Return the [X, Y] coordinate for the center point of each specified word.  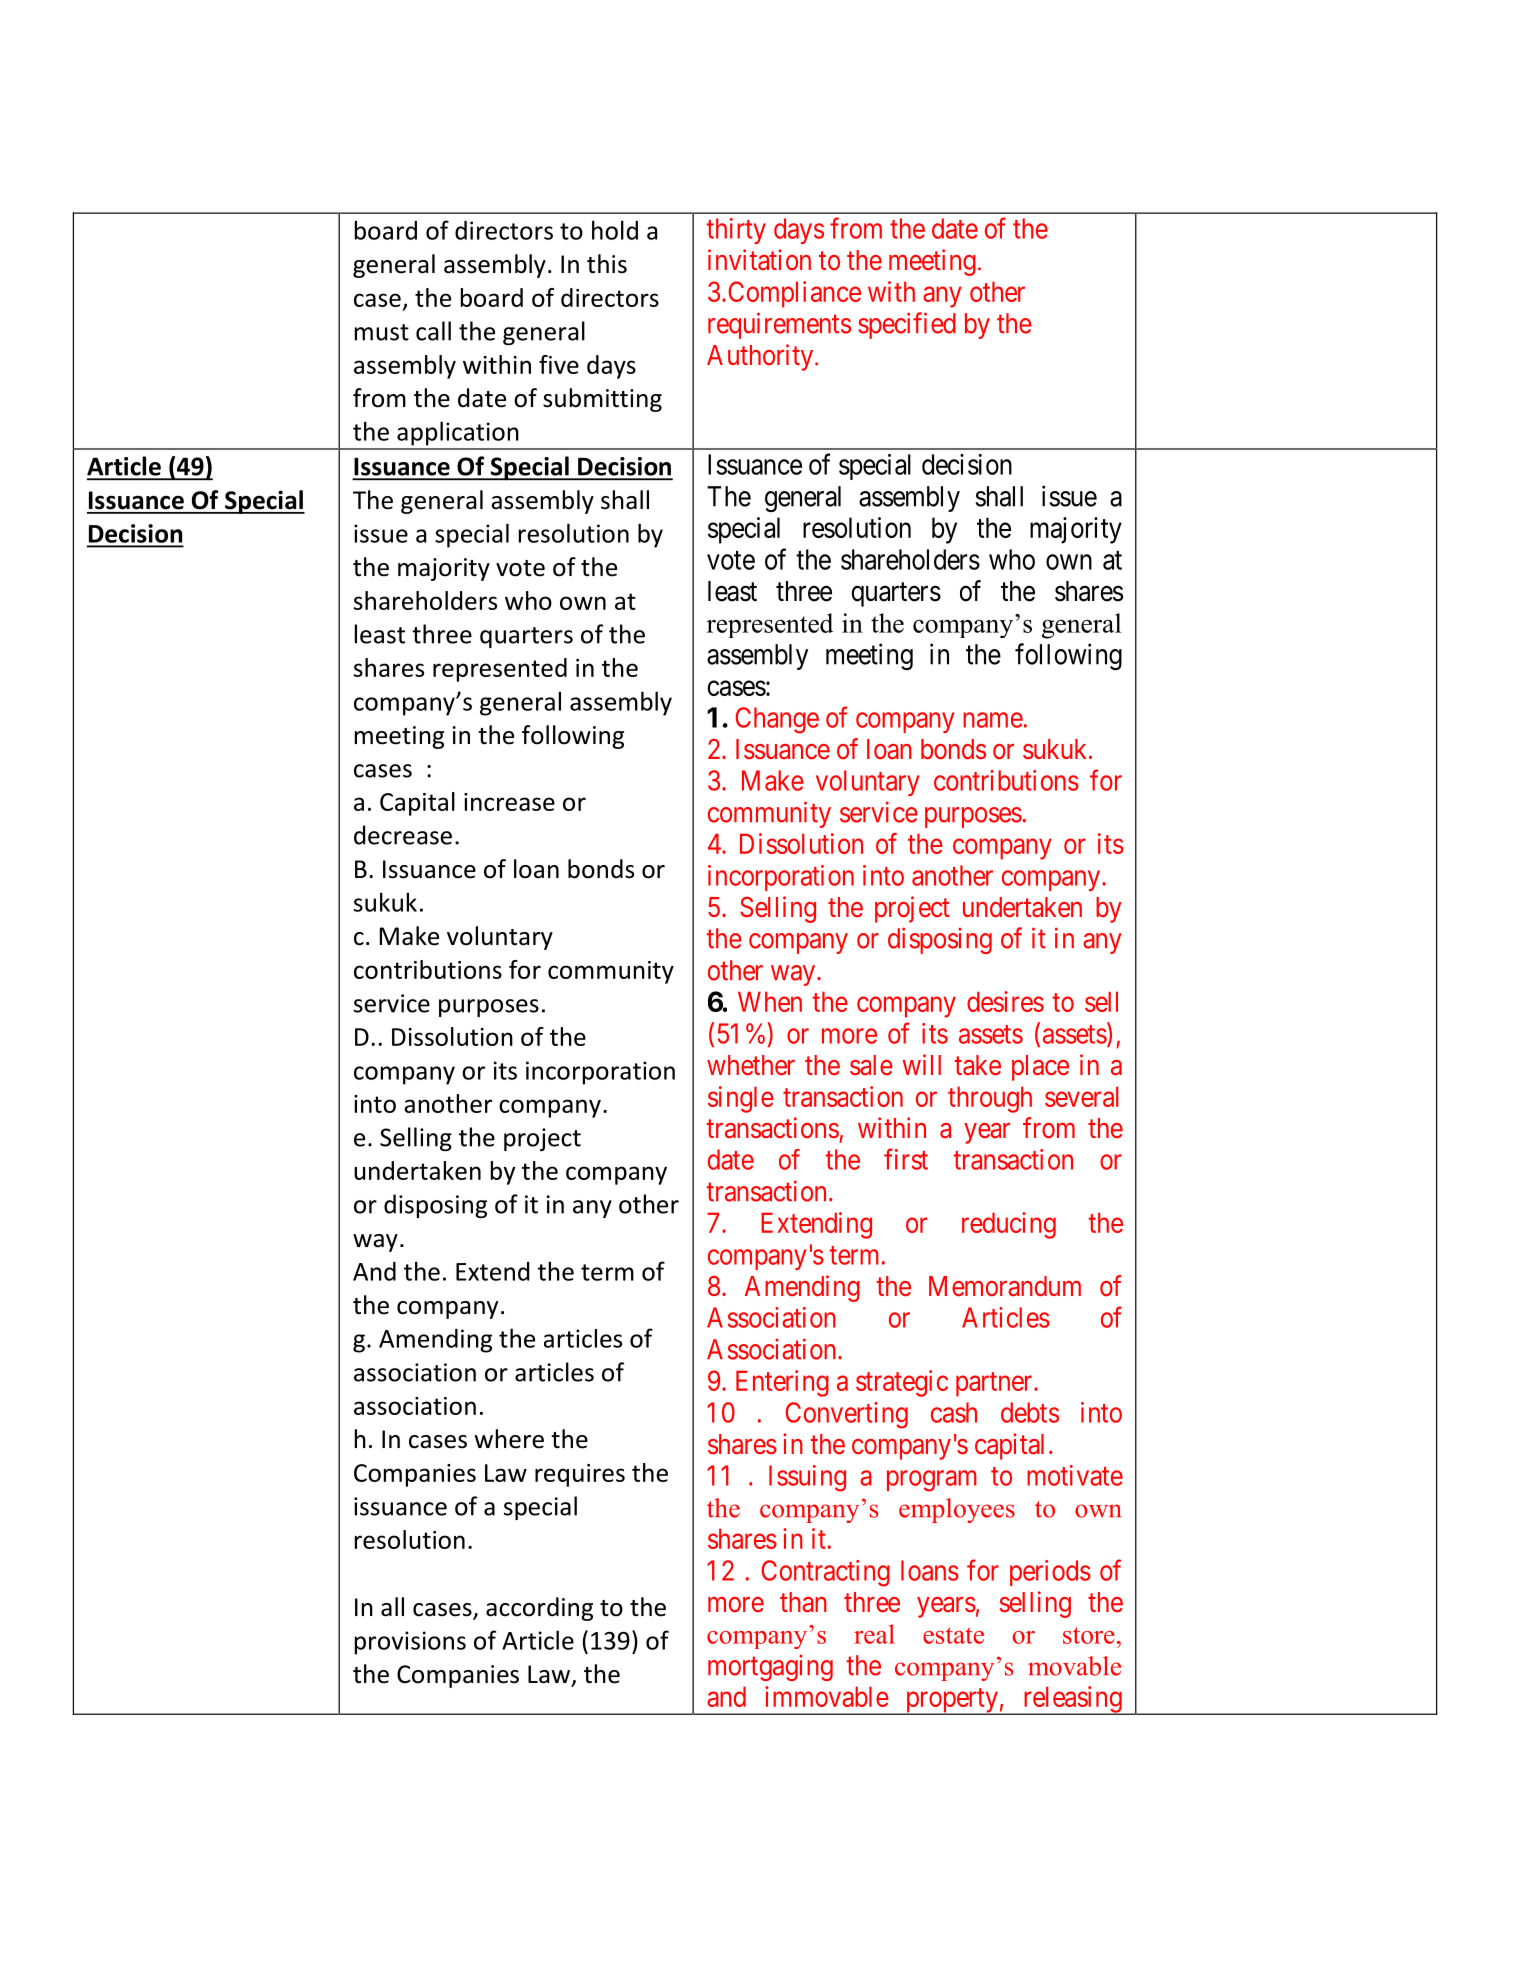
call [433, 331]
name [993, 720]
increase [509, 802]
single [741, 1099]
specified [907, 325]
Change [777, 720]
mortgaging [770, 1668]
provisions [410, 1643]
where [509, 1439]
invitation [759, 259]
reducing [1009, 1225]
